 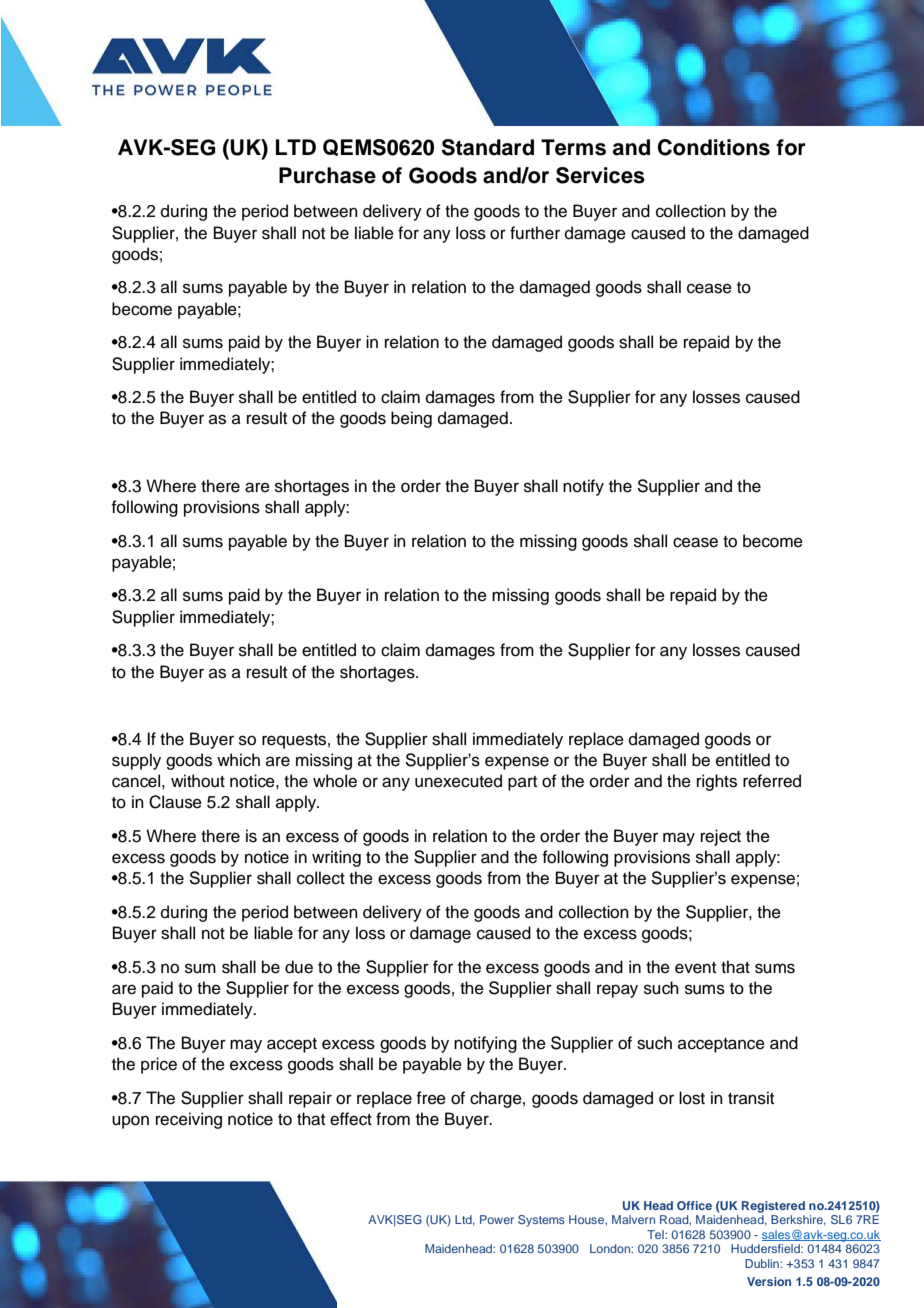 What do you see at coordinates (189, 1120) in the page?
I see `receiving` at bounding box center [189, 1120].
